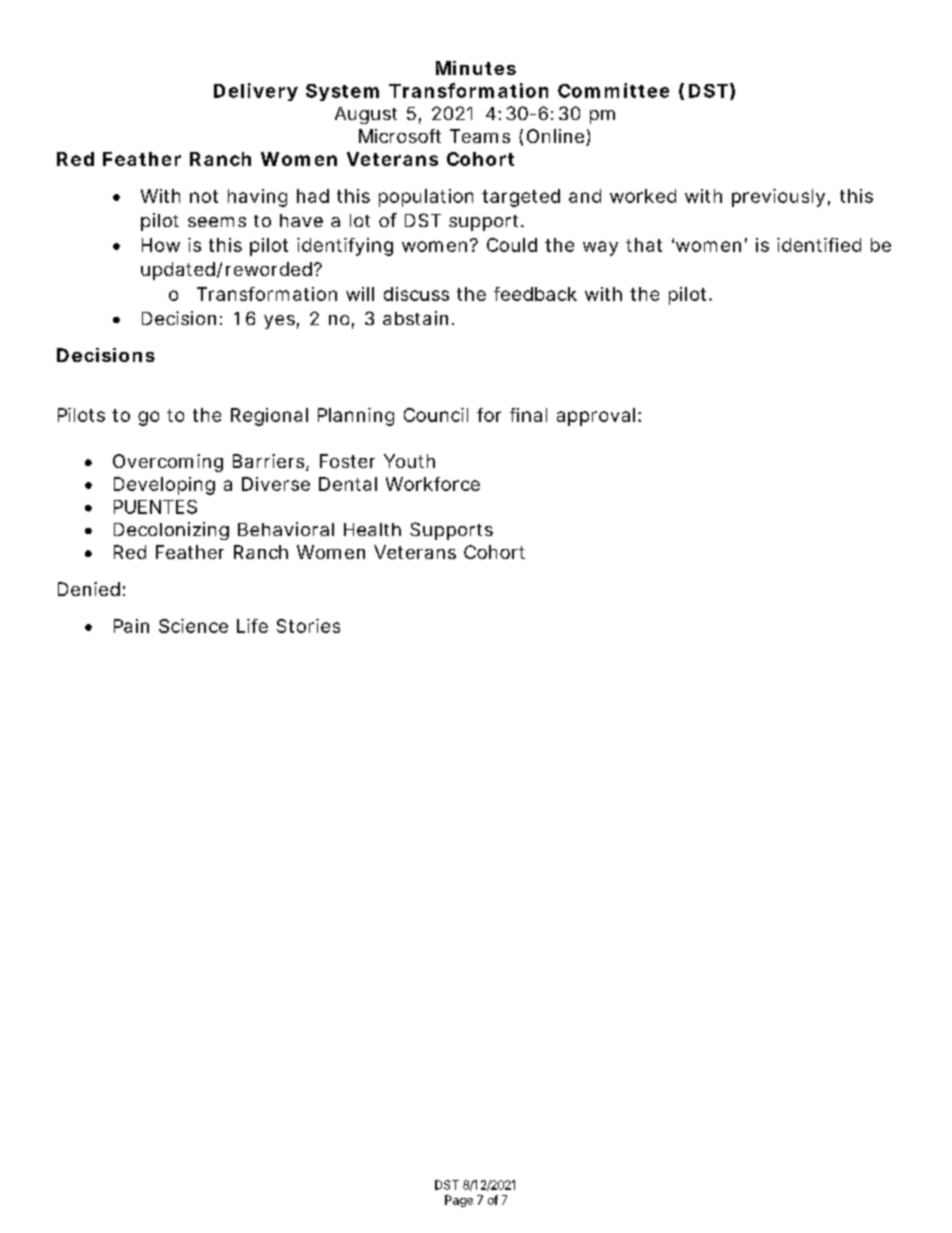  What do you see at coordinates (193, 626) in the page?
I see `Science` at bounding box center [193, 626].
